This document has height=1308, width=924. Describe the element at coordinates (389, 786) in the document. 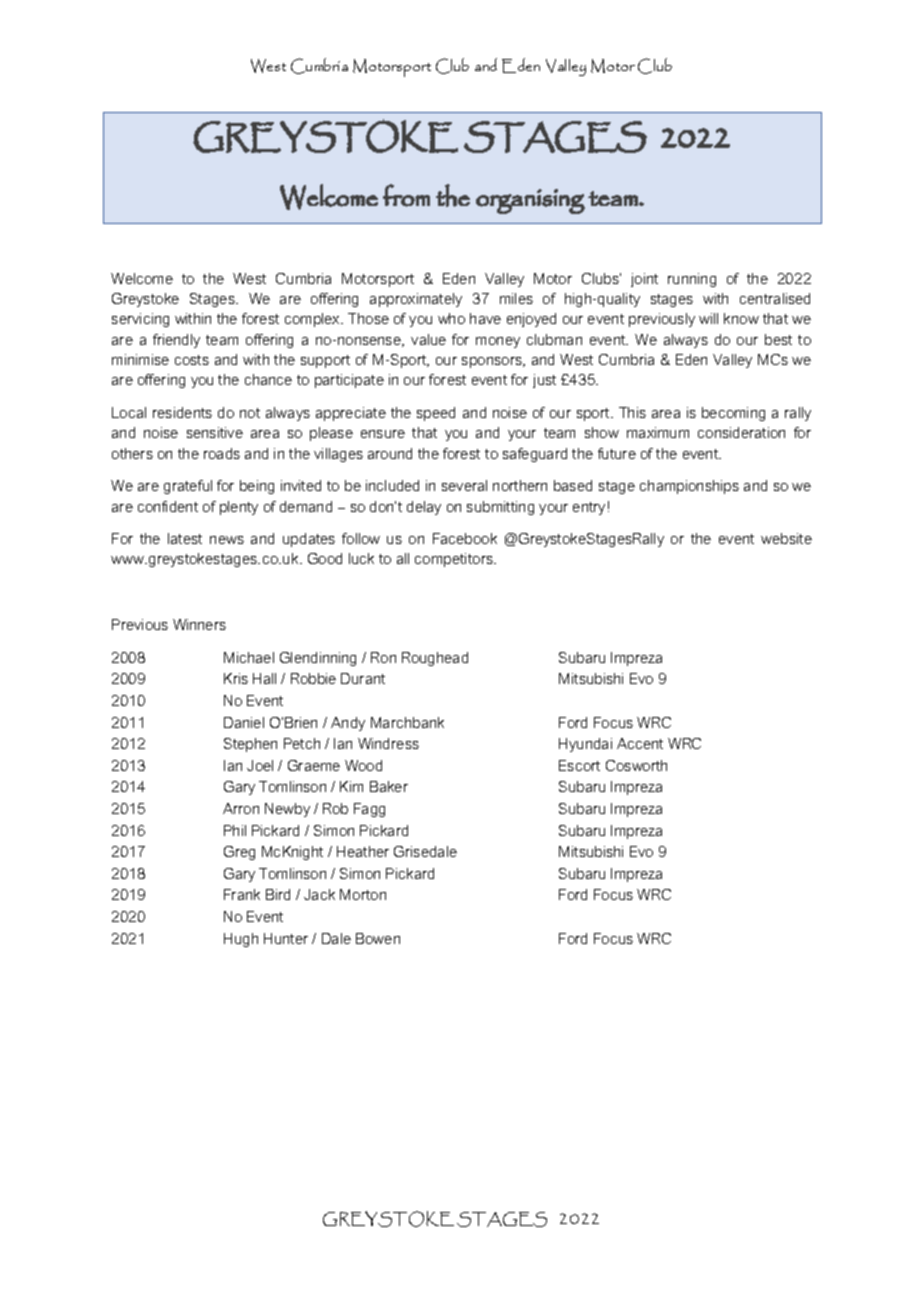

I see `Baker` at that location.
